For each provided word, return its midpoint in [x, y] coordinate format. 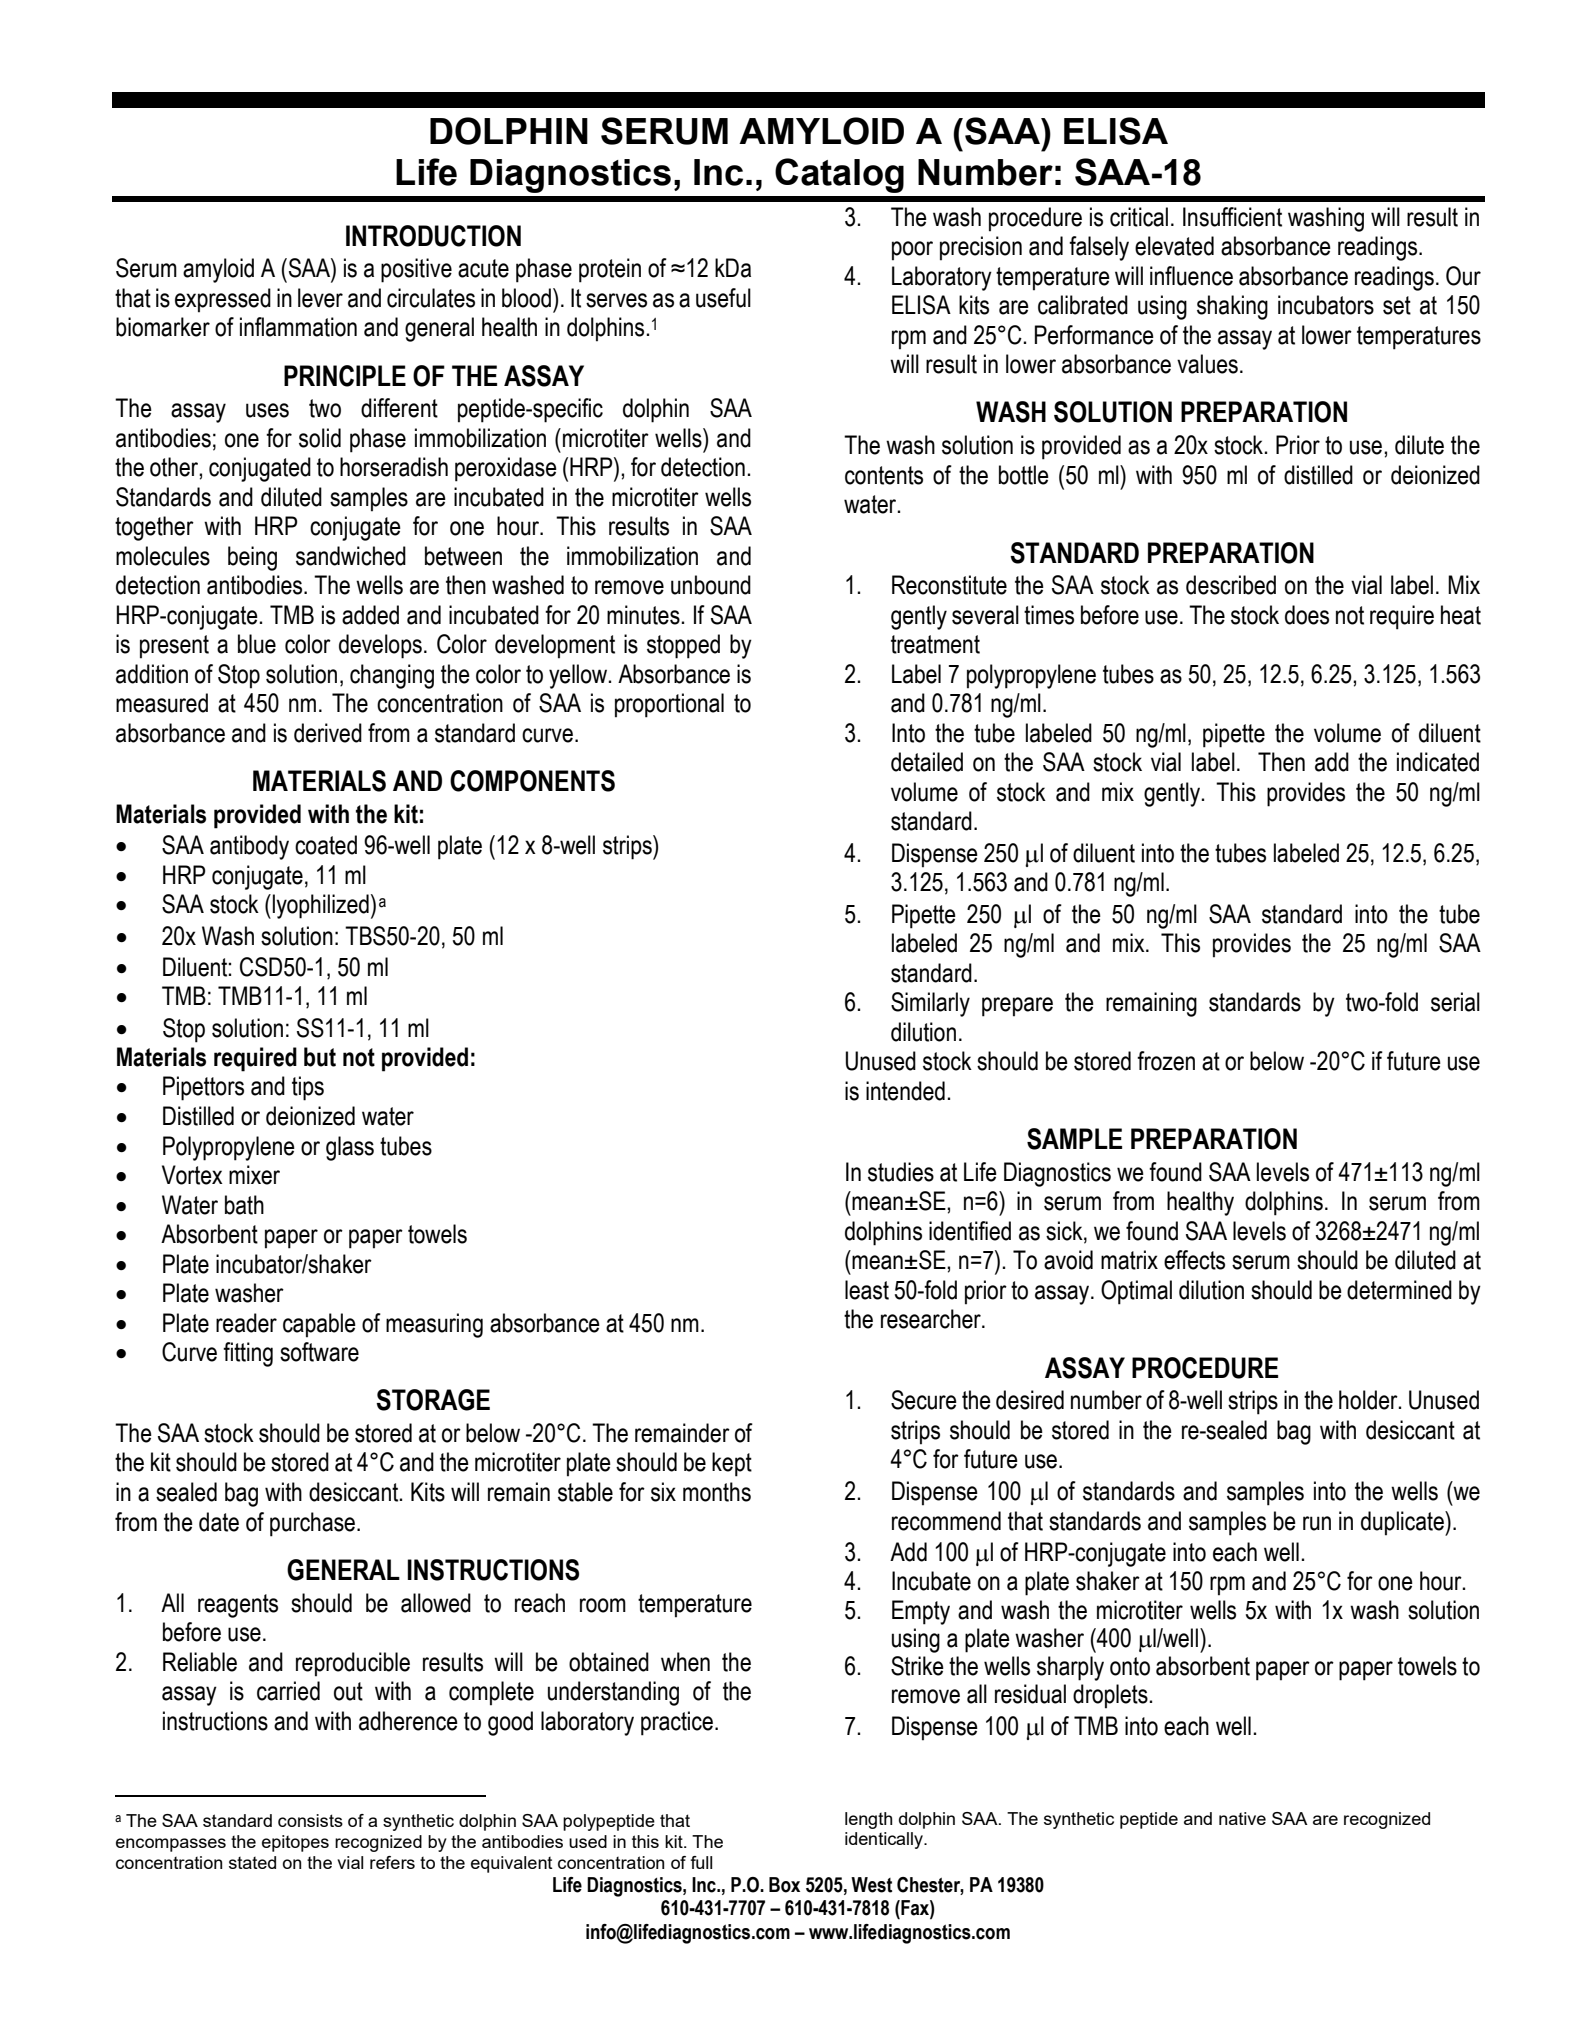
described [1231, 585]
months [717, 1492]
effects [1194, 1260]
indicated [1438, 762]
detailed [927, 762]
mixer [254, 1175]
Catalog [839, 175]
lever [320, 298]
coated [326, 845]
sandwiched [351, 556]
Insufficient [1232, 217]
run [1317, 1523]
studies [901, 1172]
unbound [711, 585]
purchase [312, 1524]
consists [310, 1820]
